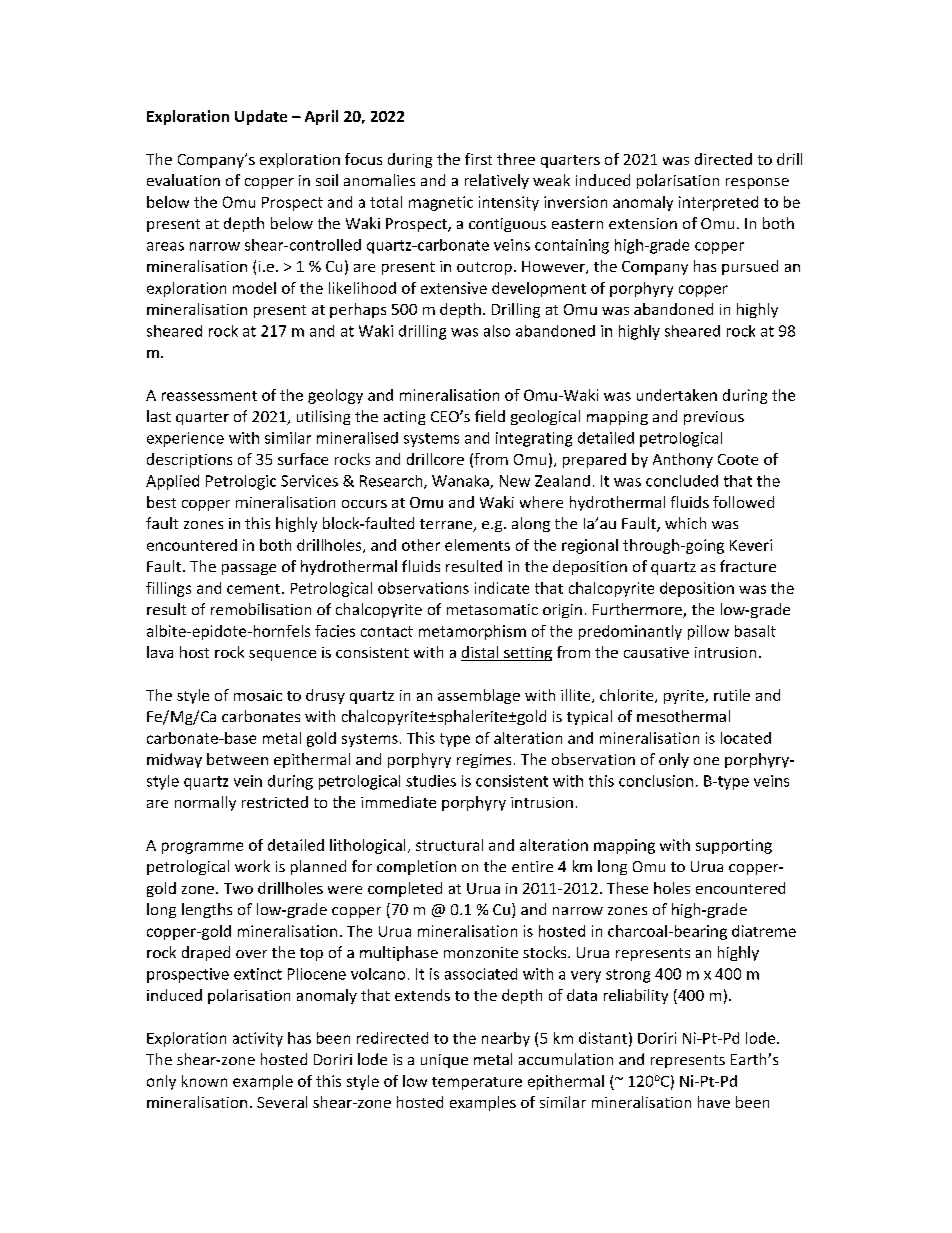  What do you see at coordinates (683, 460) in the screenshot?
I see `Anthony` at bounding box center [683, 460].
